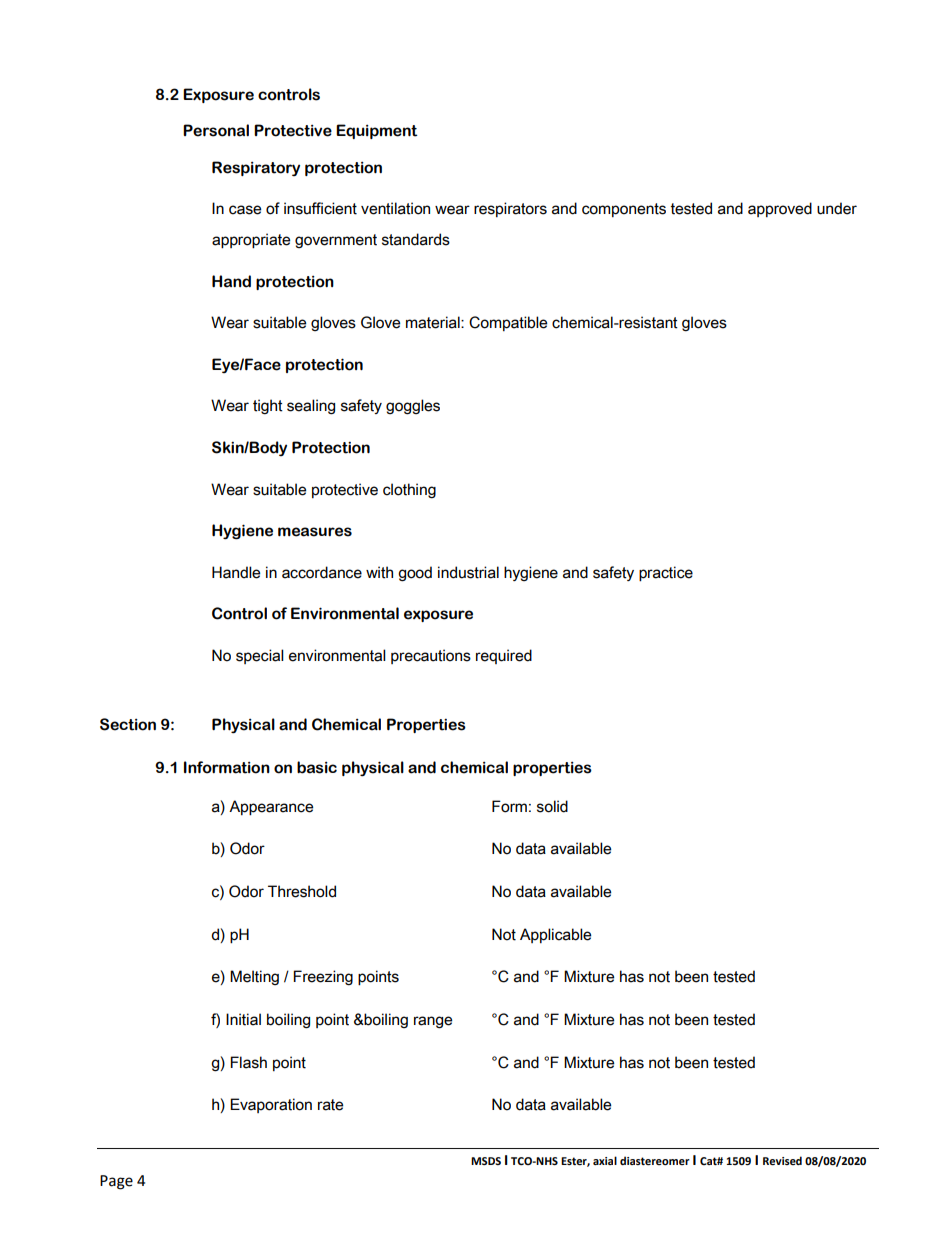 The image size is (952, 1233). What do you see at coordinates (260, 656) in the image?
I see `special` at bounding box center [260, 656].
